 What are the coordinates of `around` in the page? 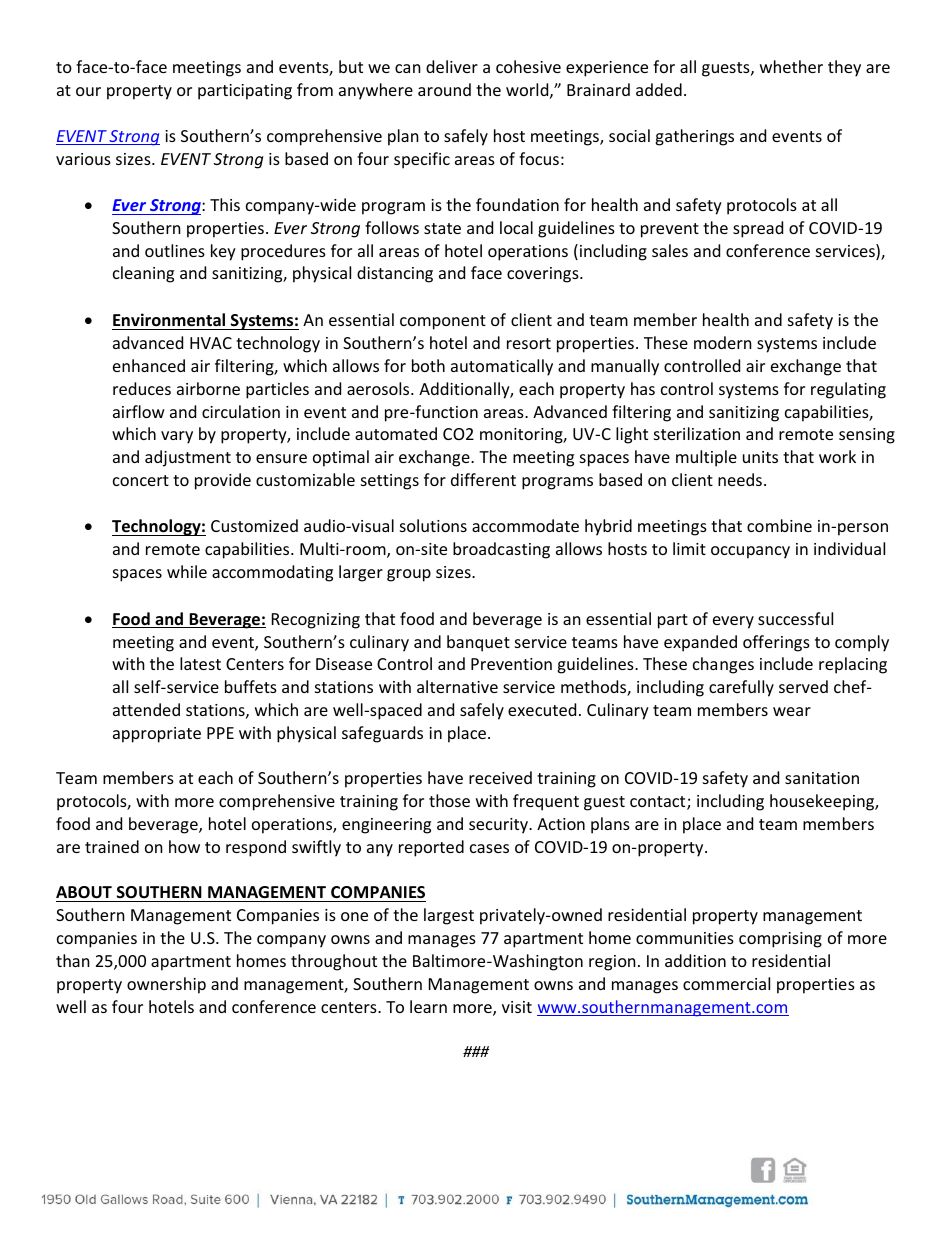 It's located at (444, 89).
